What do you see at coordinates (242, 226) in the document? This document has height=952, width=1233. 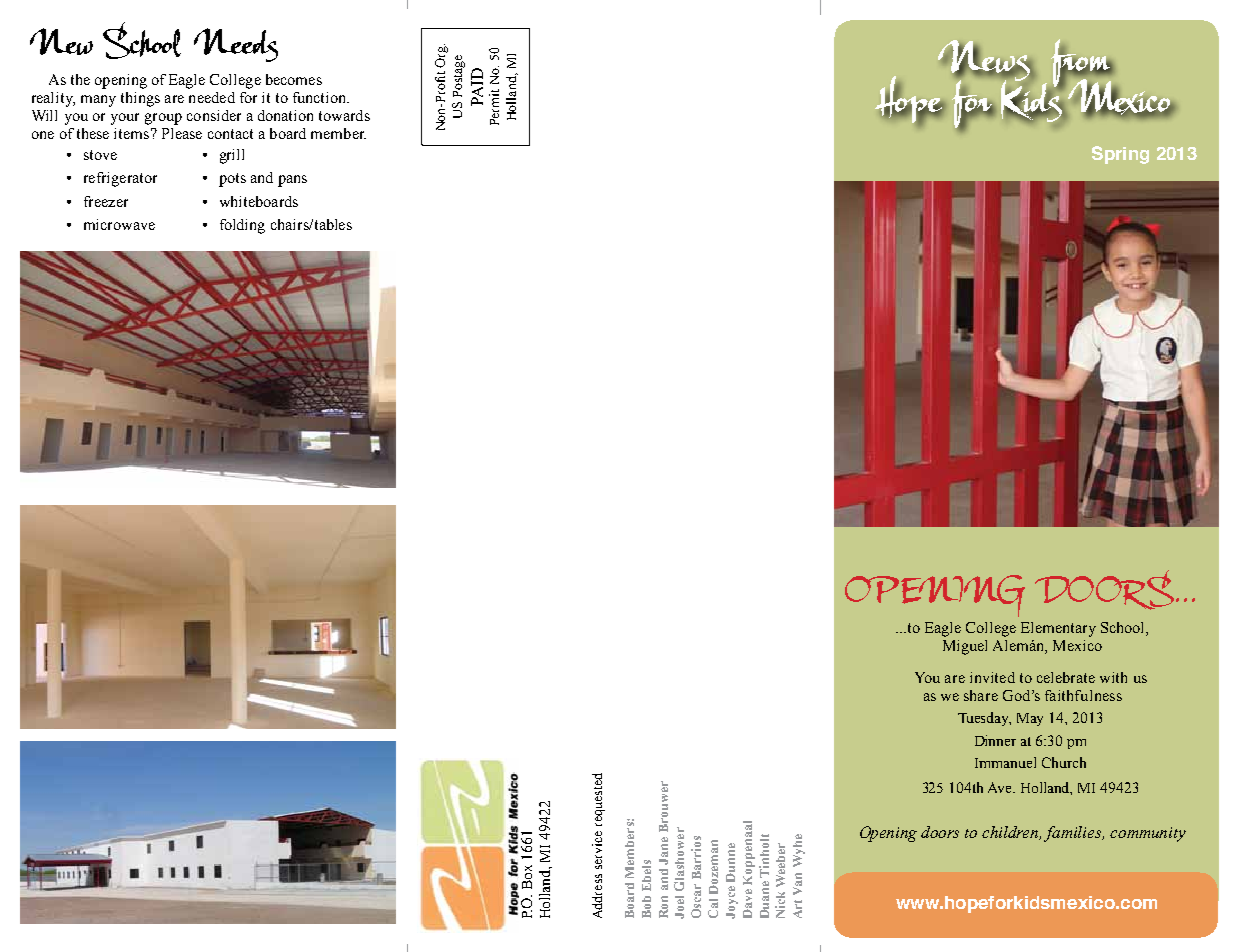 I see `folding` at bounding box center [242, 226].
